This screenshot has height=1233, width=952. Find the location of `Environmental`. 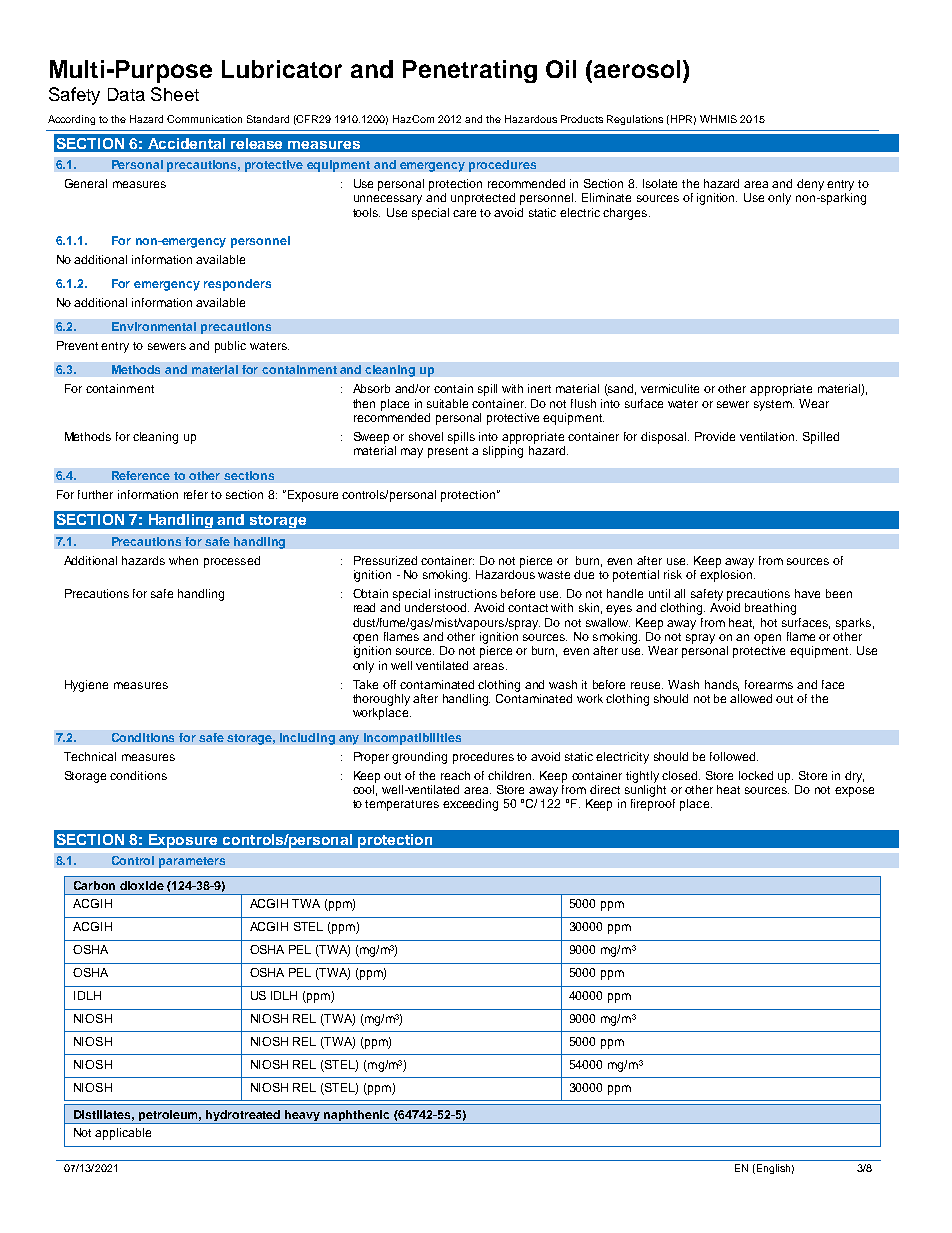

Environmental is located at coordinates (154, 326).
